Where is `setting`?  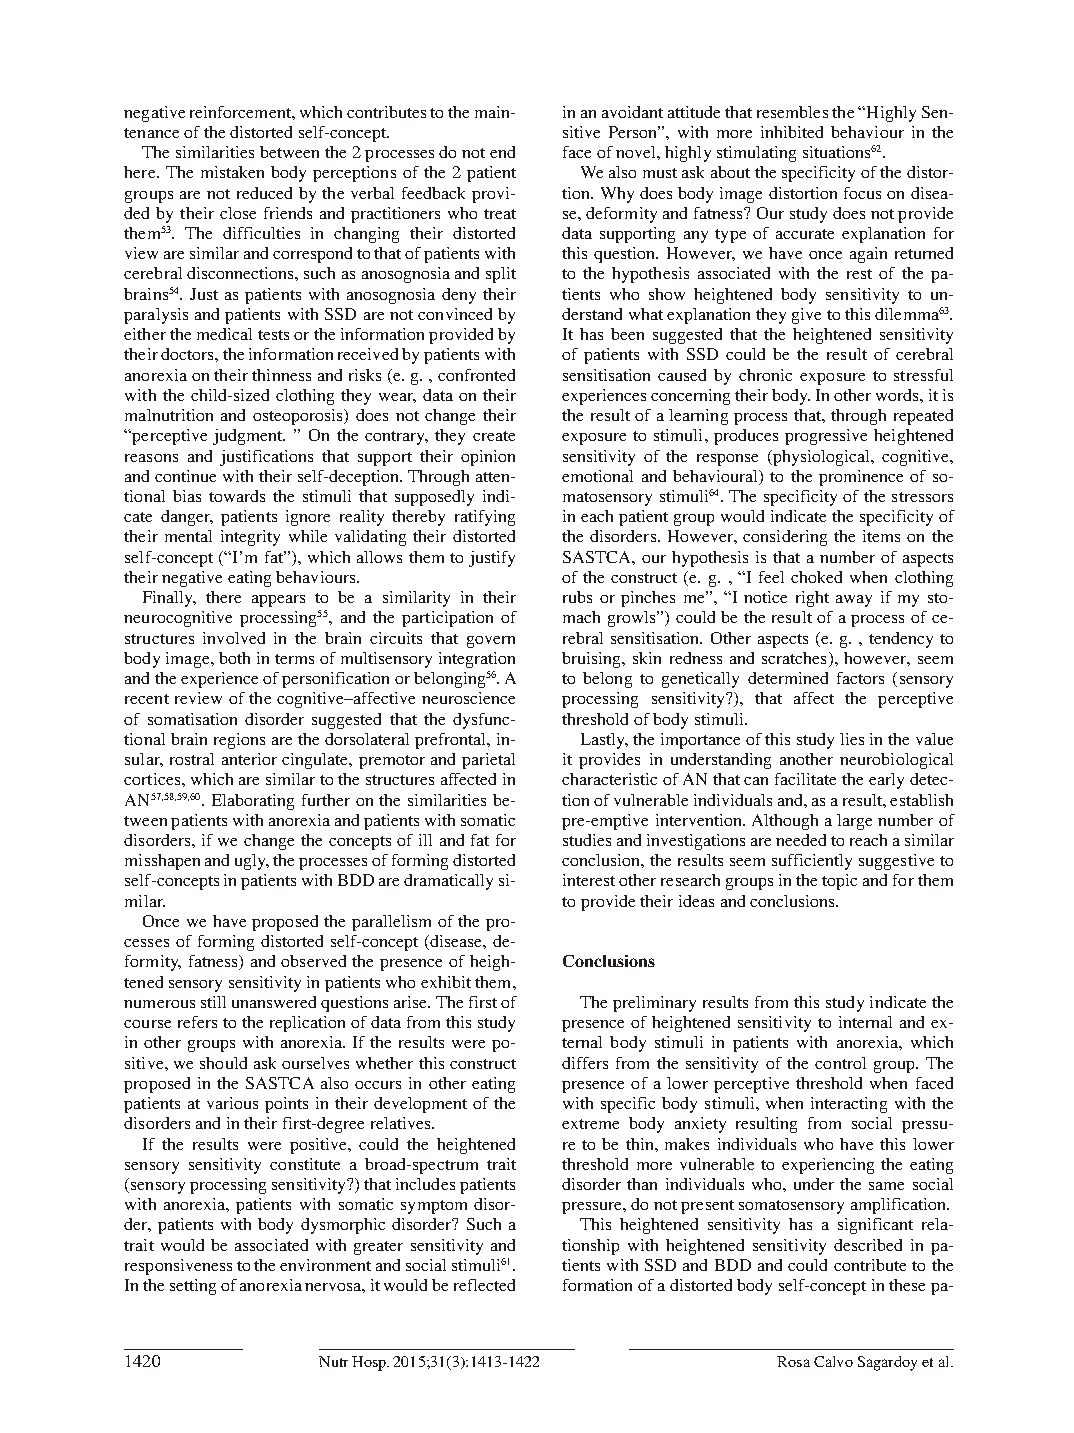
setting is located at coordinates (193, 1287).
